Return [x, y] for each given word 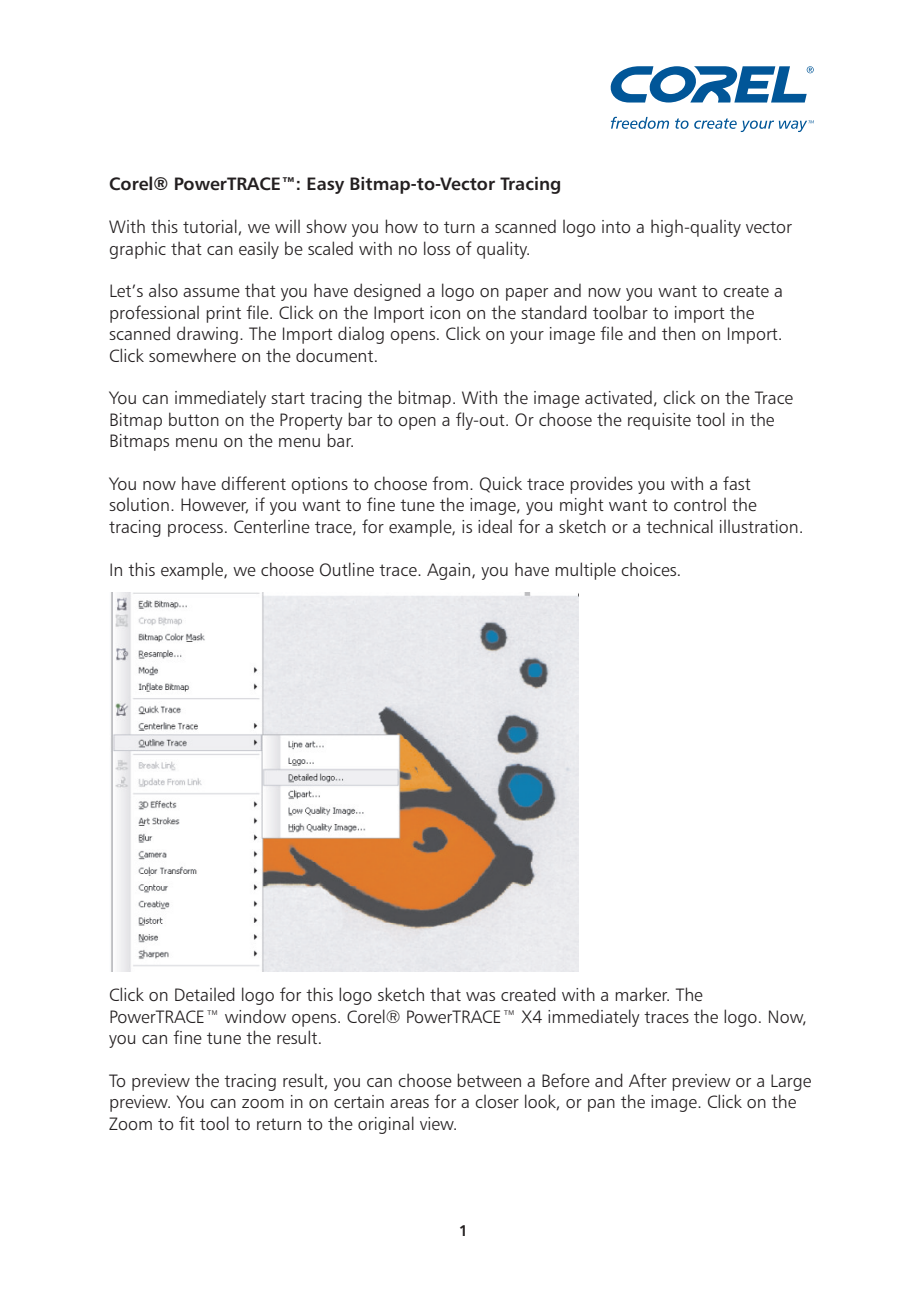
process [195, 530]
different [253, 483]
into [616, 226]
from [450, 483]
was [480, 996]
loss [437, 248]
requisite [659, 421]
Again [450, 571]
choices [650, 569]
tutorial [210, 226]
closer [497, 1101]
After [648, 1080]
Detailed [205, 994]
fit [187, 1123]
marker [642, 994]
